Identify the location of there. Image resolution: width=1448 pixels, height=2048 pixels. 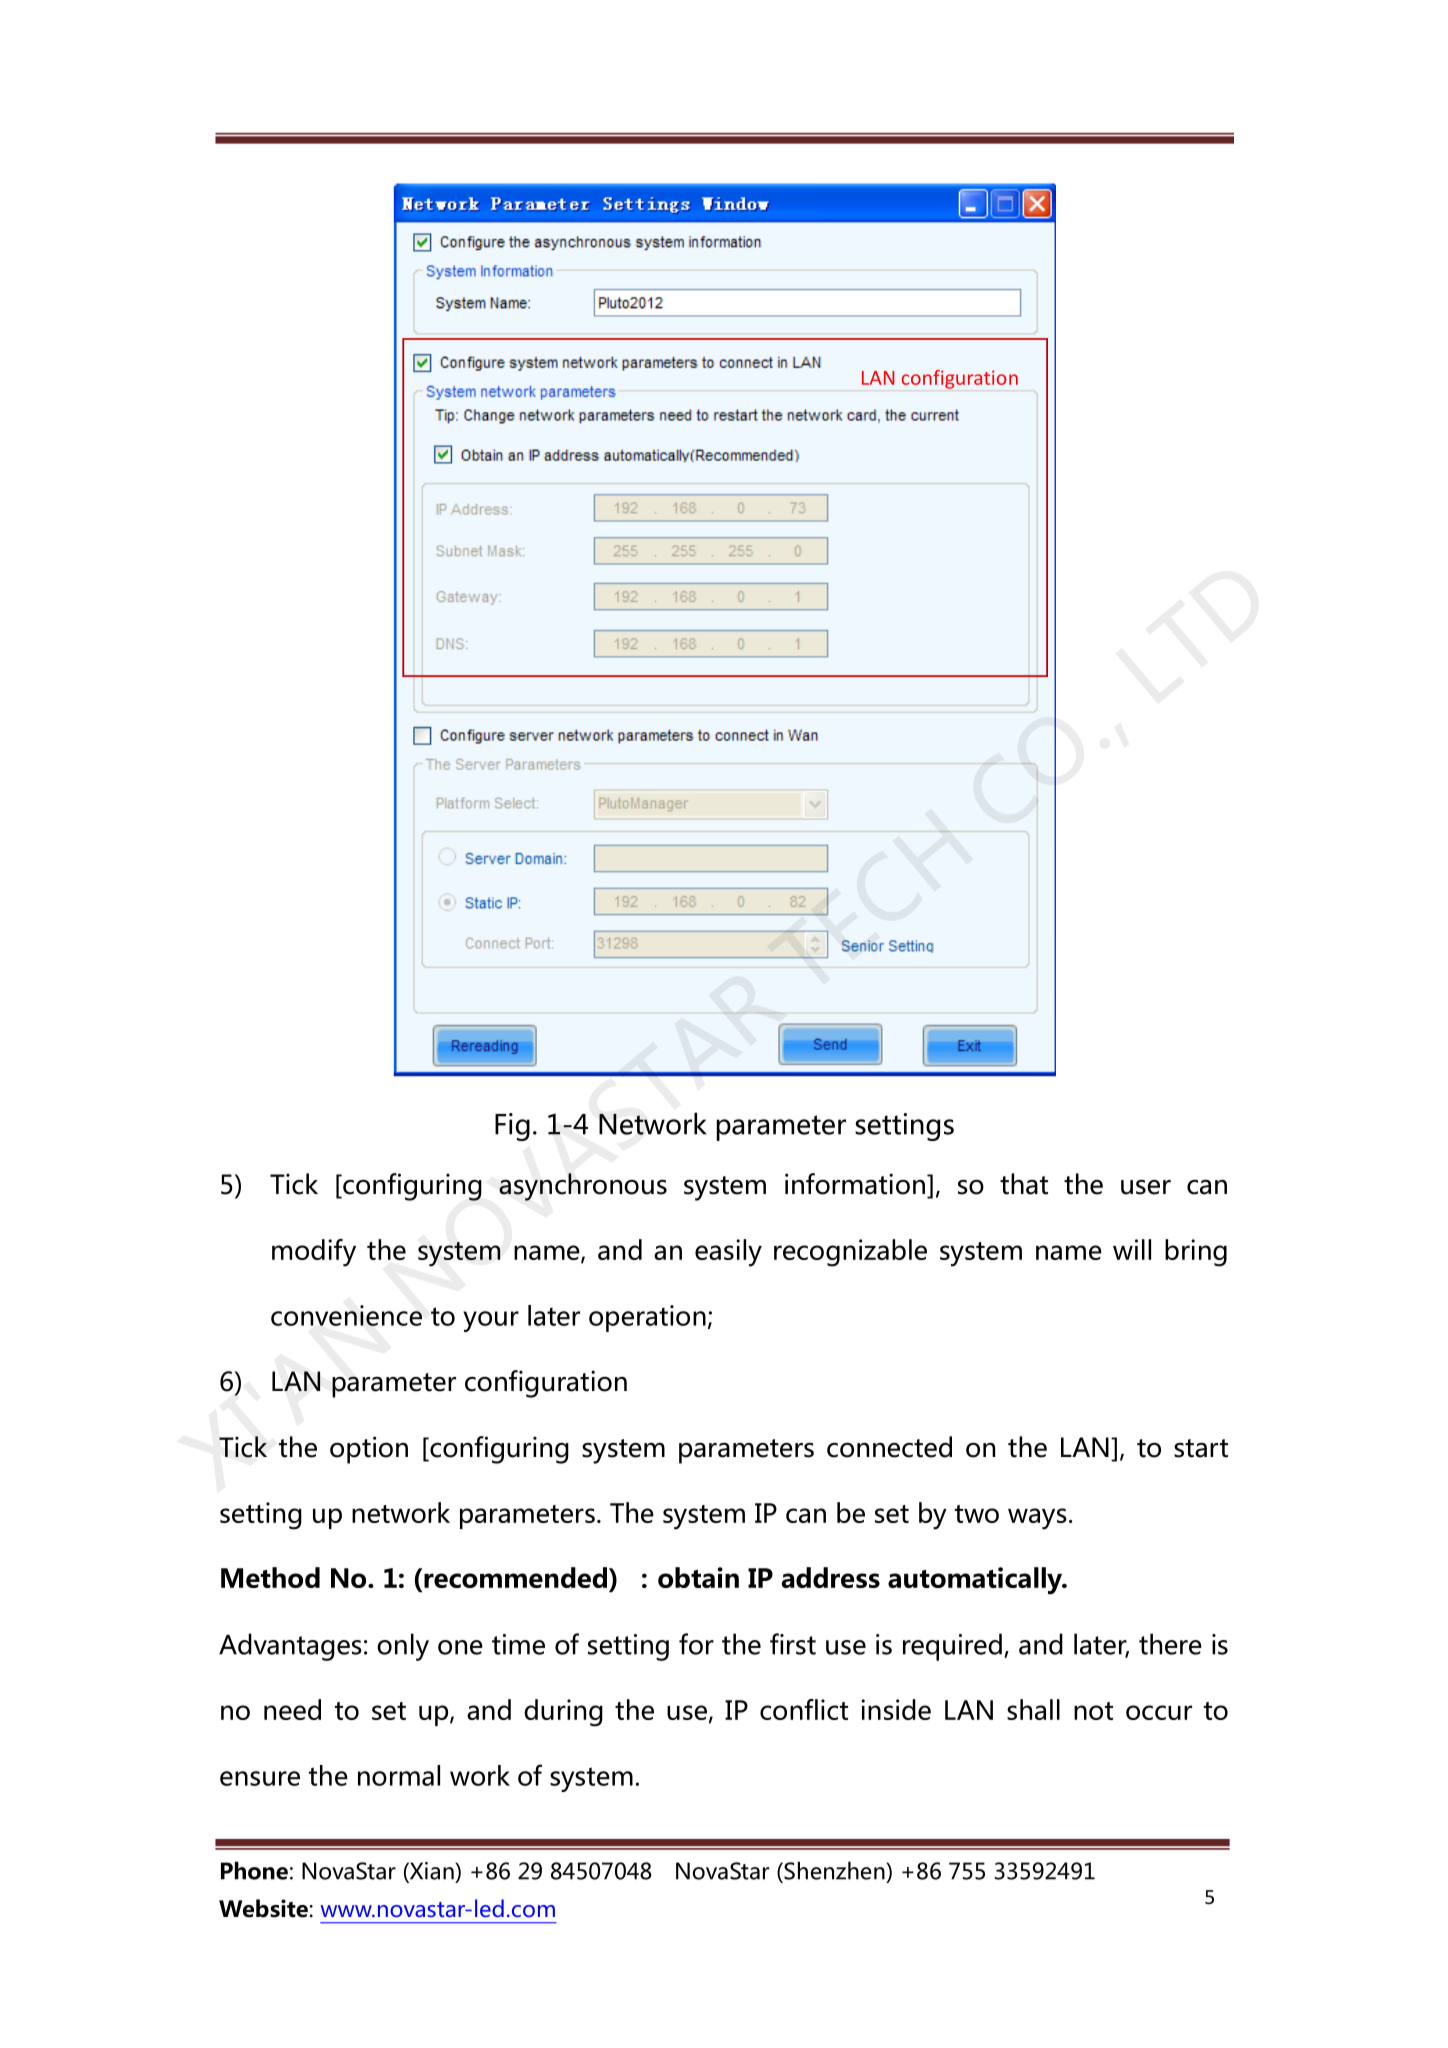
(1170, 1644).
